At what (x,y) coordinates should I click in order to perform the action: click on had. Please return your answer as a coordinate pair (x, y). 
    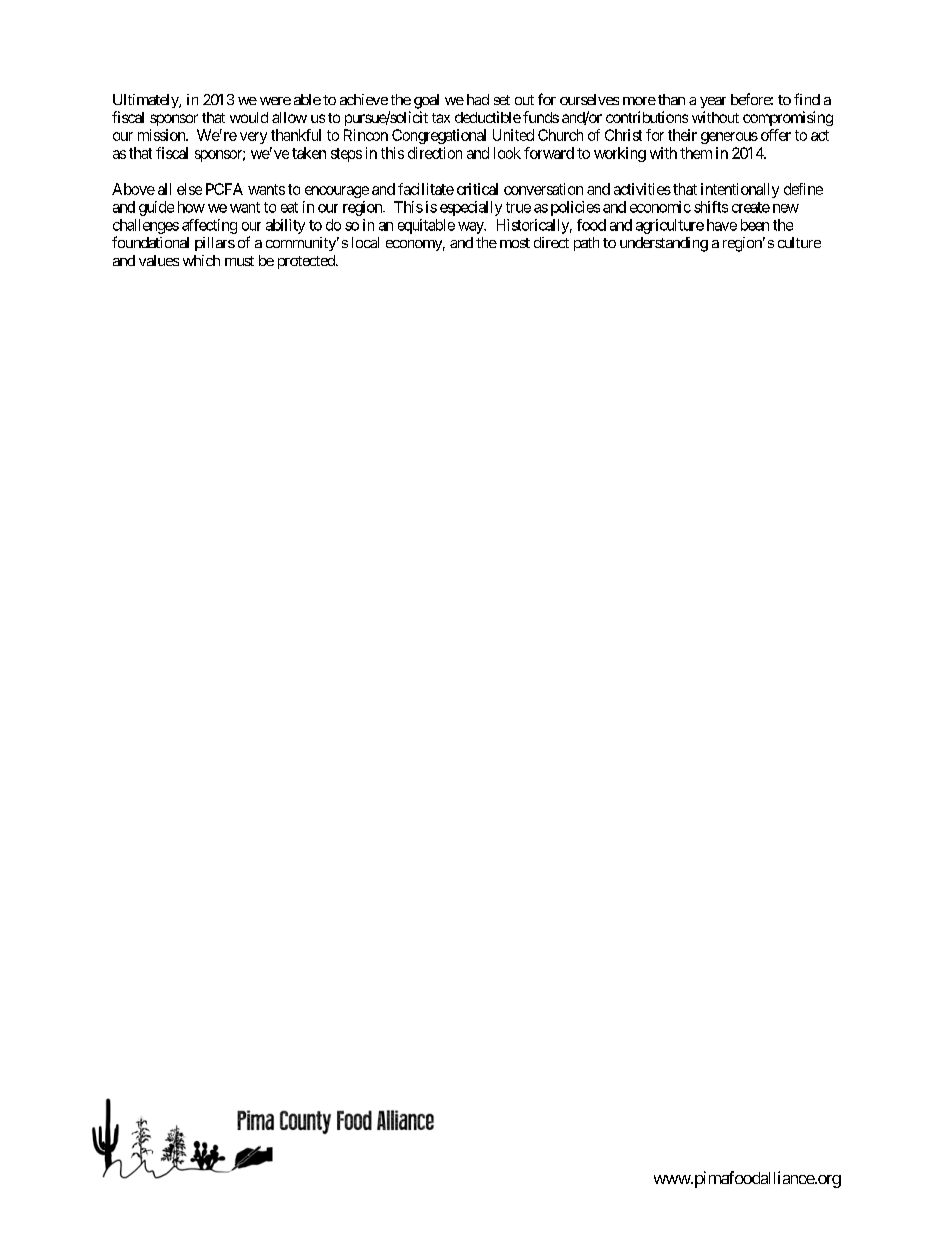
    Looking at the image, I should click on (478, 99).
